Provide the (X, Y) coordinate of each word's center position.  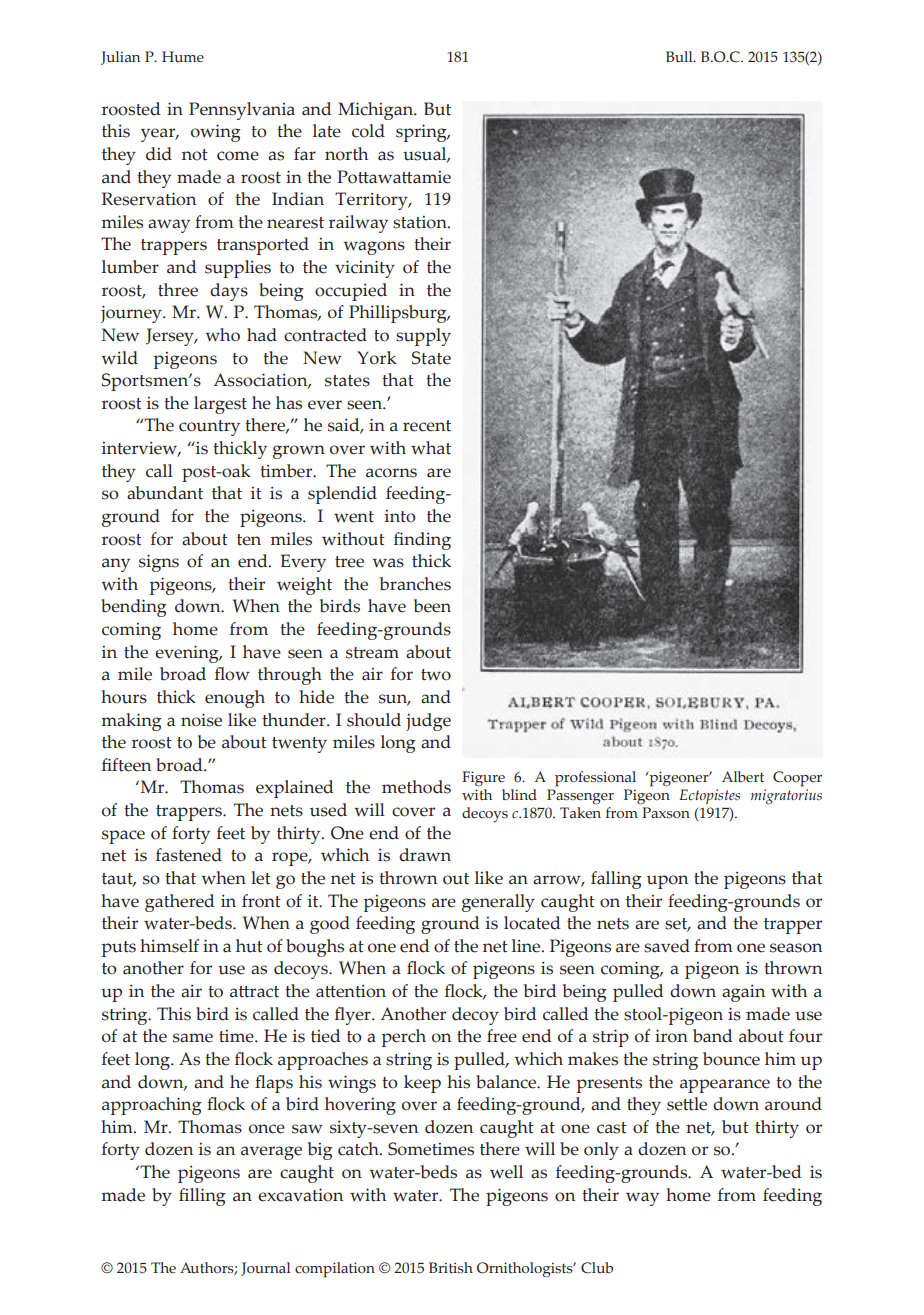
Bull (680, 57)
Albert (743, 777)
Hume (183, 57)
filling (202, 1197)
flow (232, 674)
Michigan (376, 111)
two (436, 675)
